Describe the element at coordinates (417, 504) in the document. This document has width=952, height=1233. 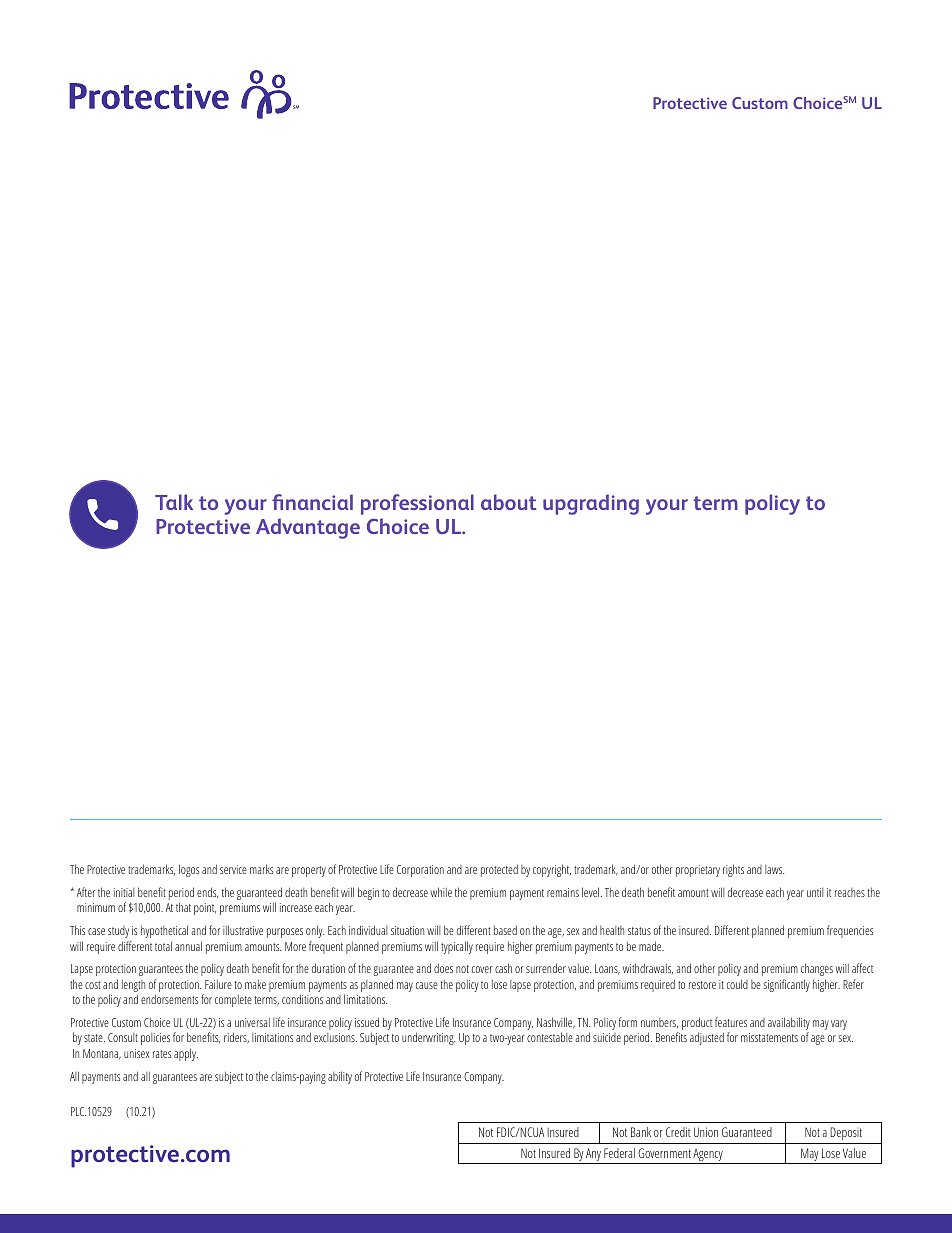
I see `professional` at that location.
